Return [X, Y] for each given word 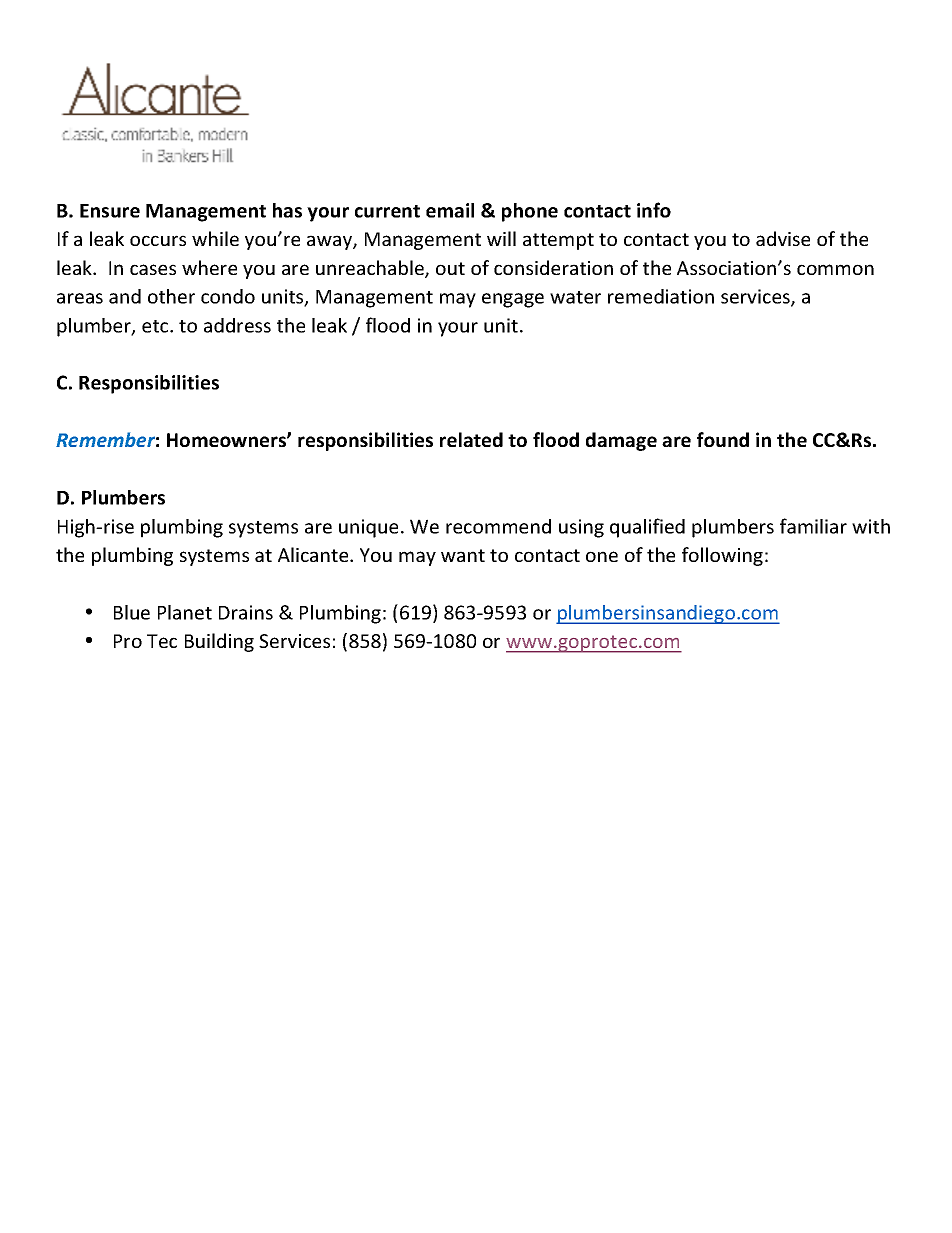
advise [783, 238]
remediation [661, 296]
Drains [246, 612]
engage [513, 300]
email [450, 210]
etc [156, 326]
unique [368, 528]
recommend [498, 526]
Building [219, 642]
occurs [158, 240]
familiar [813, 526]
